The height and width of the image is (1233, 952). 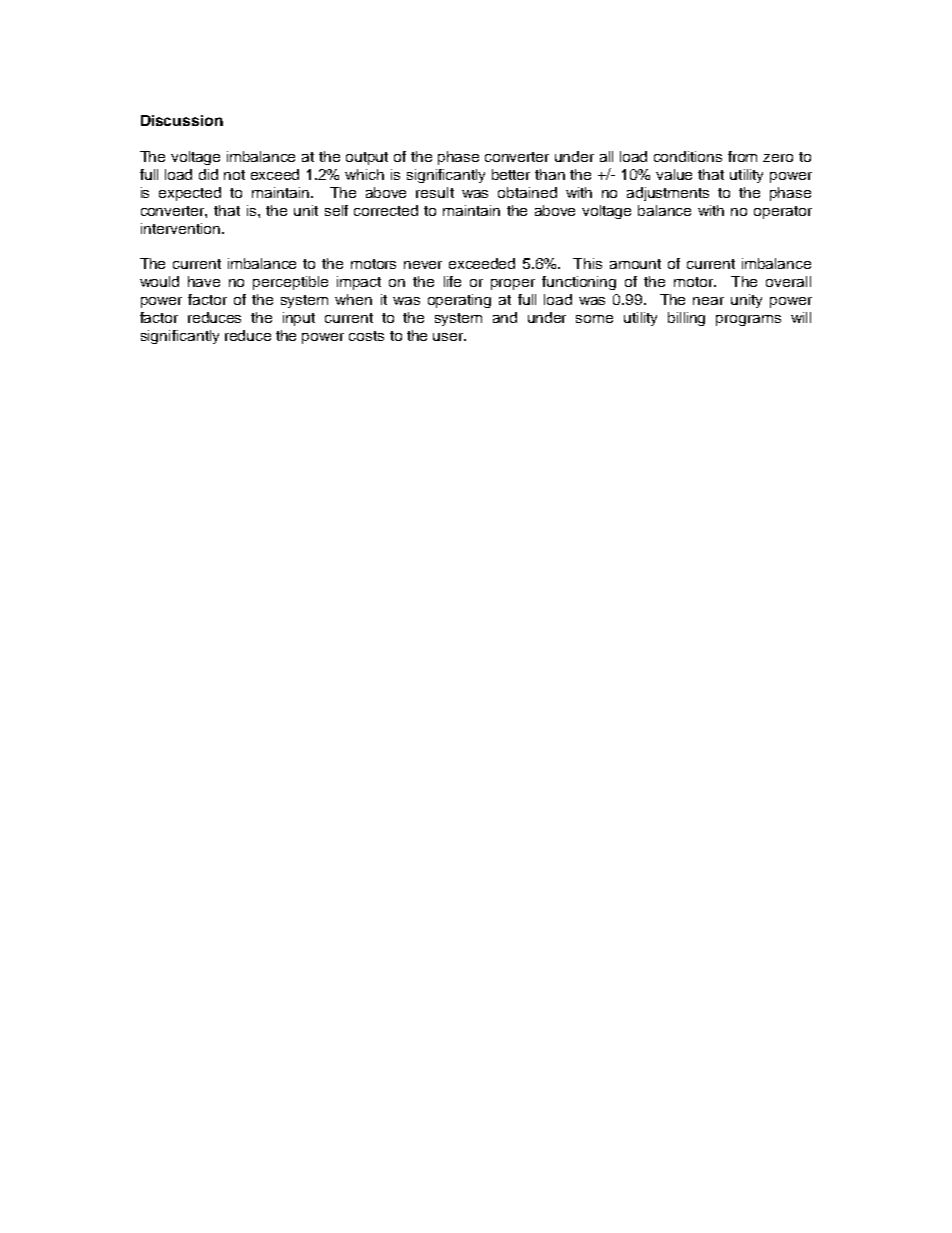 What do you see at coordinates (783, 212) in the image?
I see `operator` at bounding box center [783, 212].
